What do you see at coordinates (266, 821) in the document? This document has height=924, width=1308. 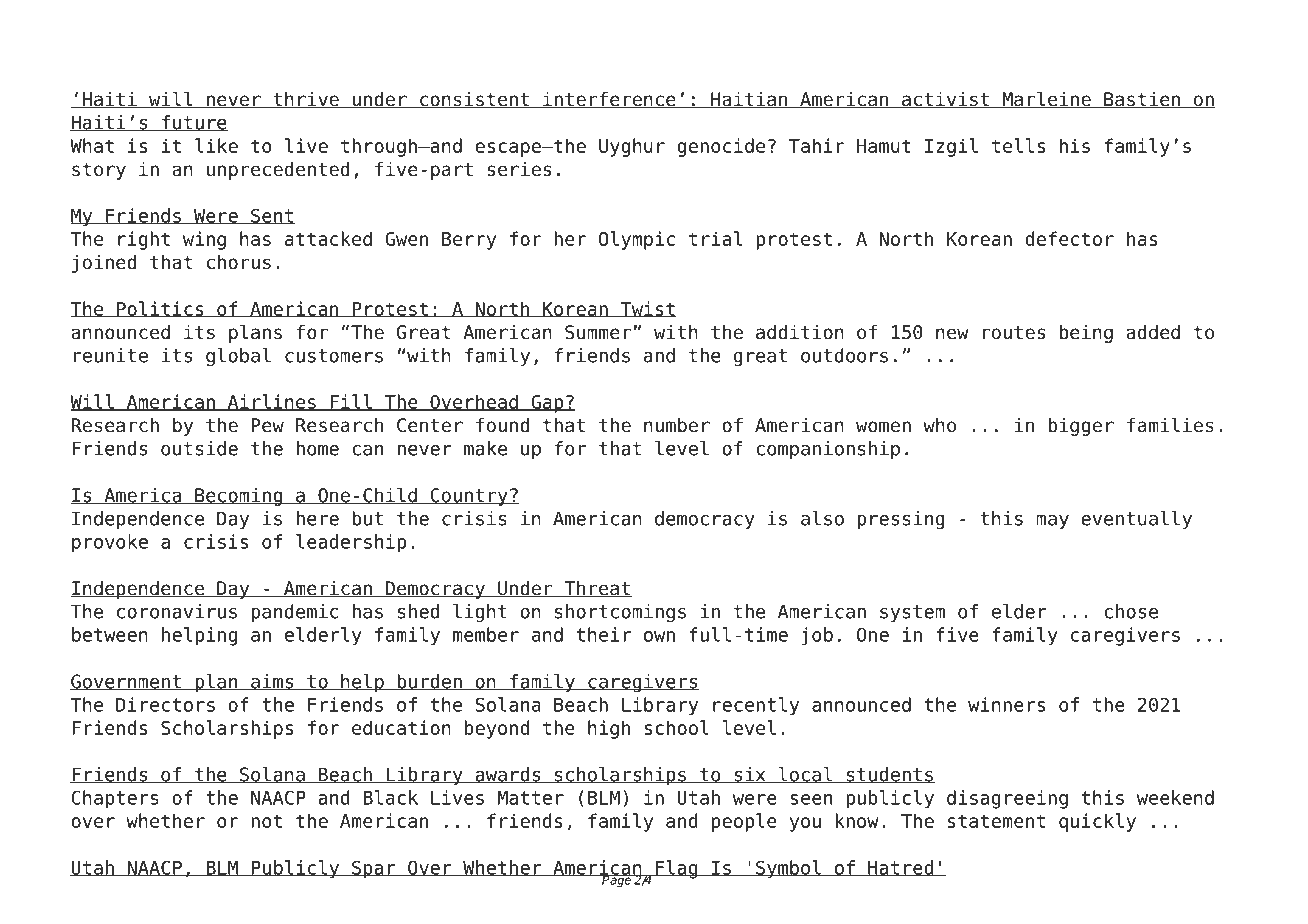 I see `not` at bounding box center [266, 821].
